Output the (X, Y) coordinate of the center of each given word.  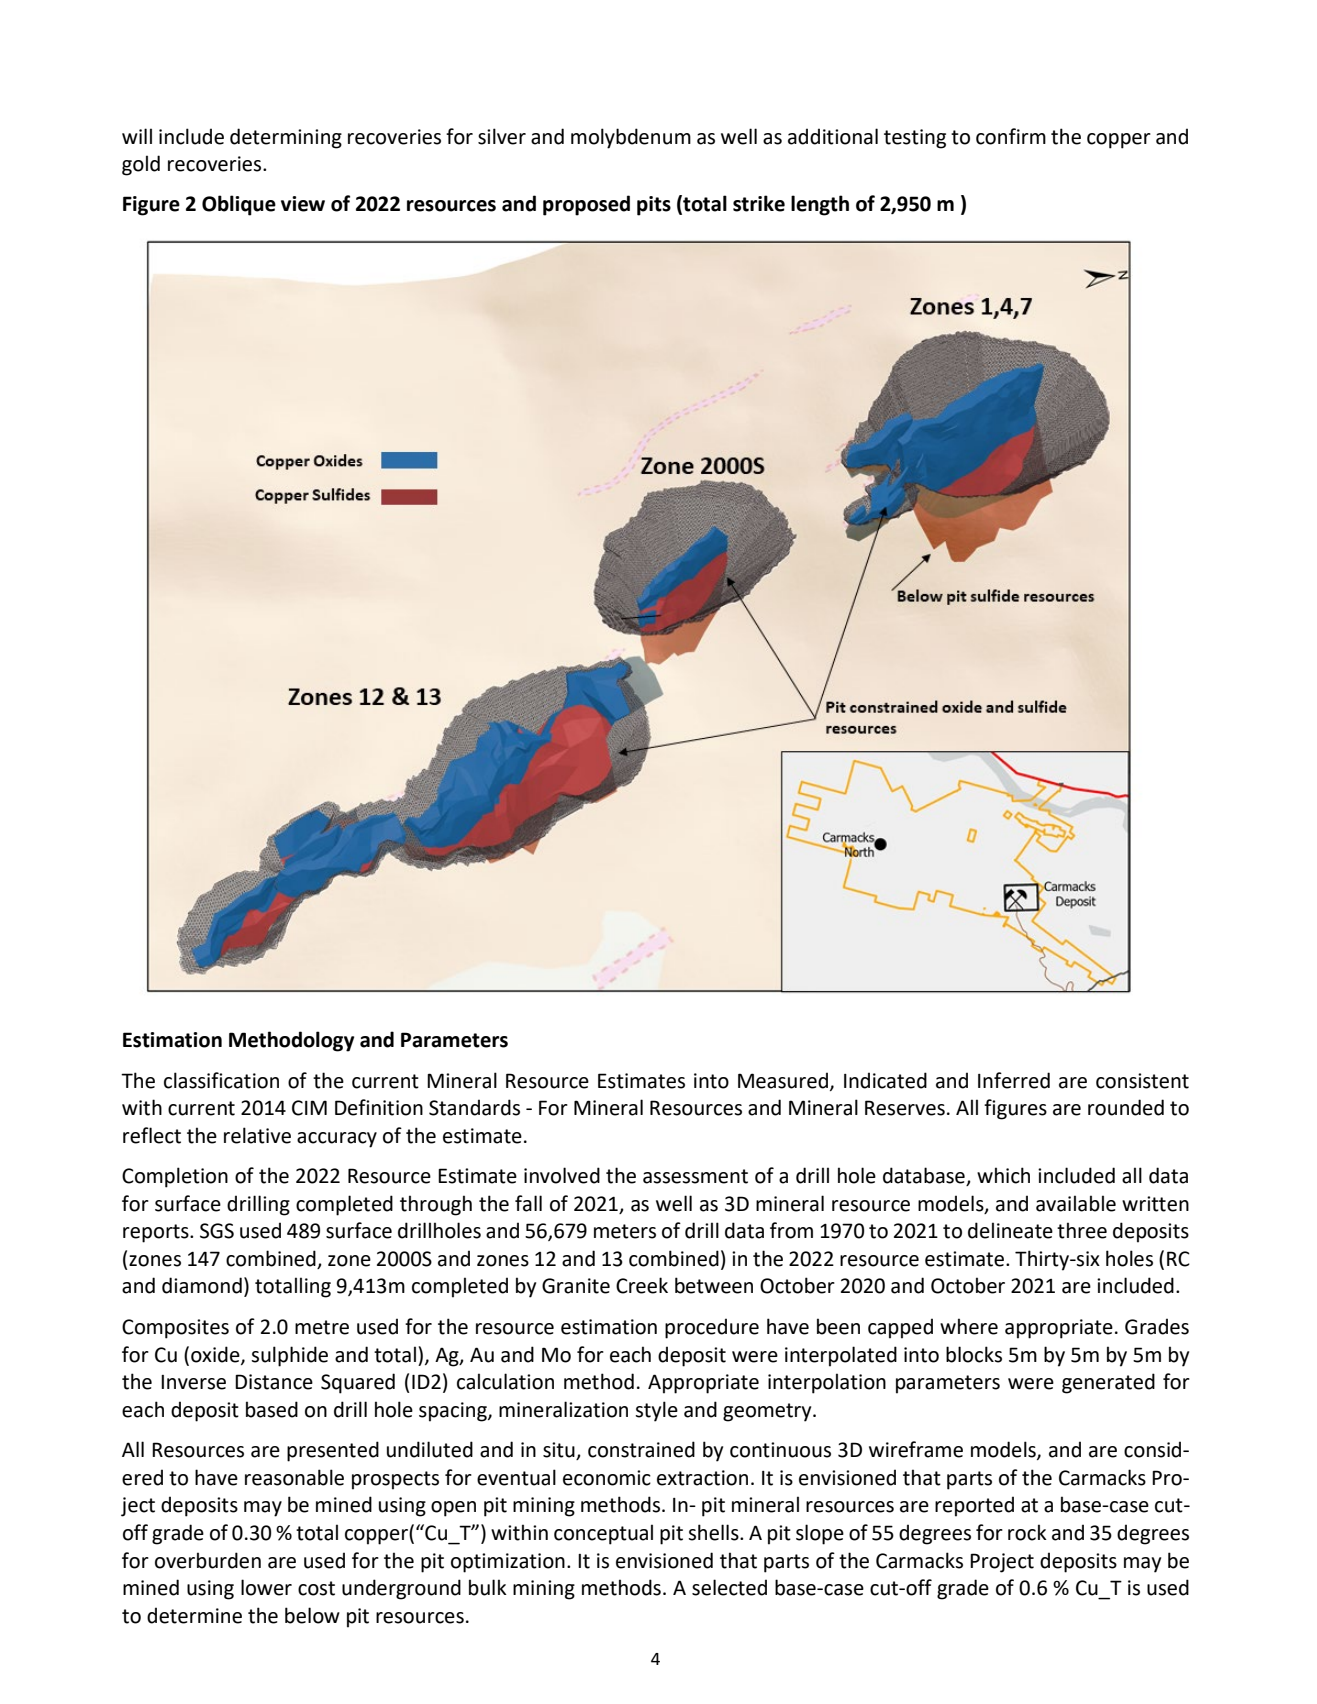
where (969, 1326)
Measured (784, 1081)
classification (221, 1080)
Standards (474, 1107)
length (820, 205)
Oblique (239, 205)
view (303, 204)
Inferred (1014, 1080)
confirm (1011, 136)
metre (322, 1327)
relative (257, 1135)
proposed (586, 205)
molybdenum (631, 138)
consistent (1142, 1081)
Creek (642, 1285)
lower (266, 1587)
